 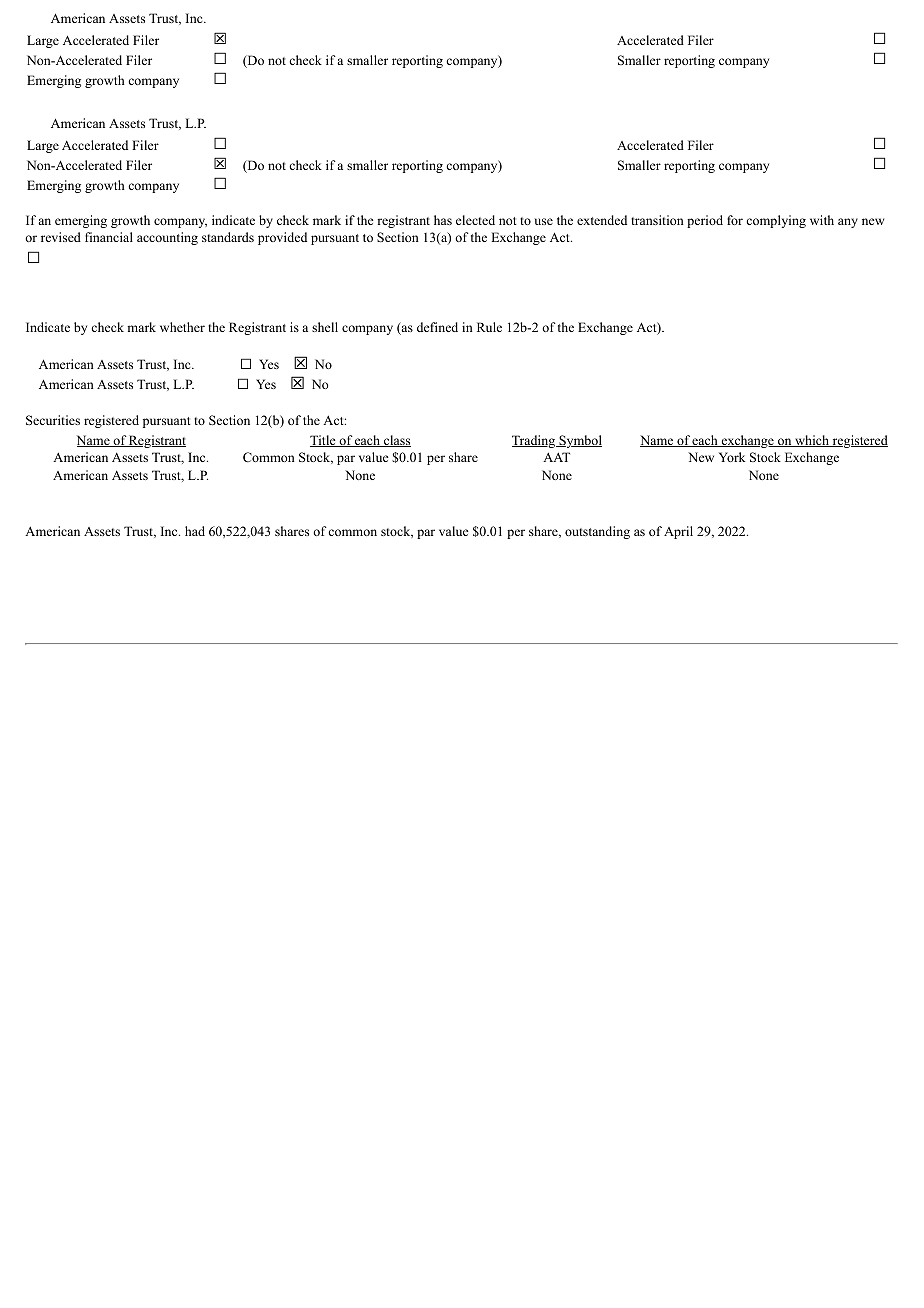 What do you see at coordinates (705, 221) in the image?
I see `period` at bounding box center [705, 221].
